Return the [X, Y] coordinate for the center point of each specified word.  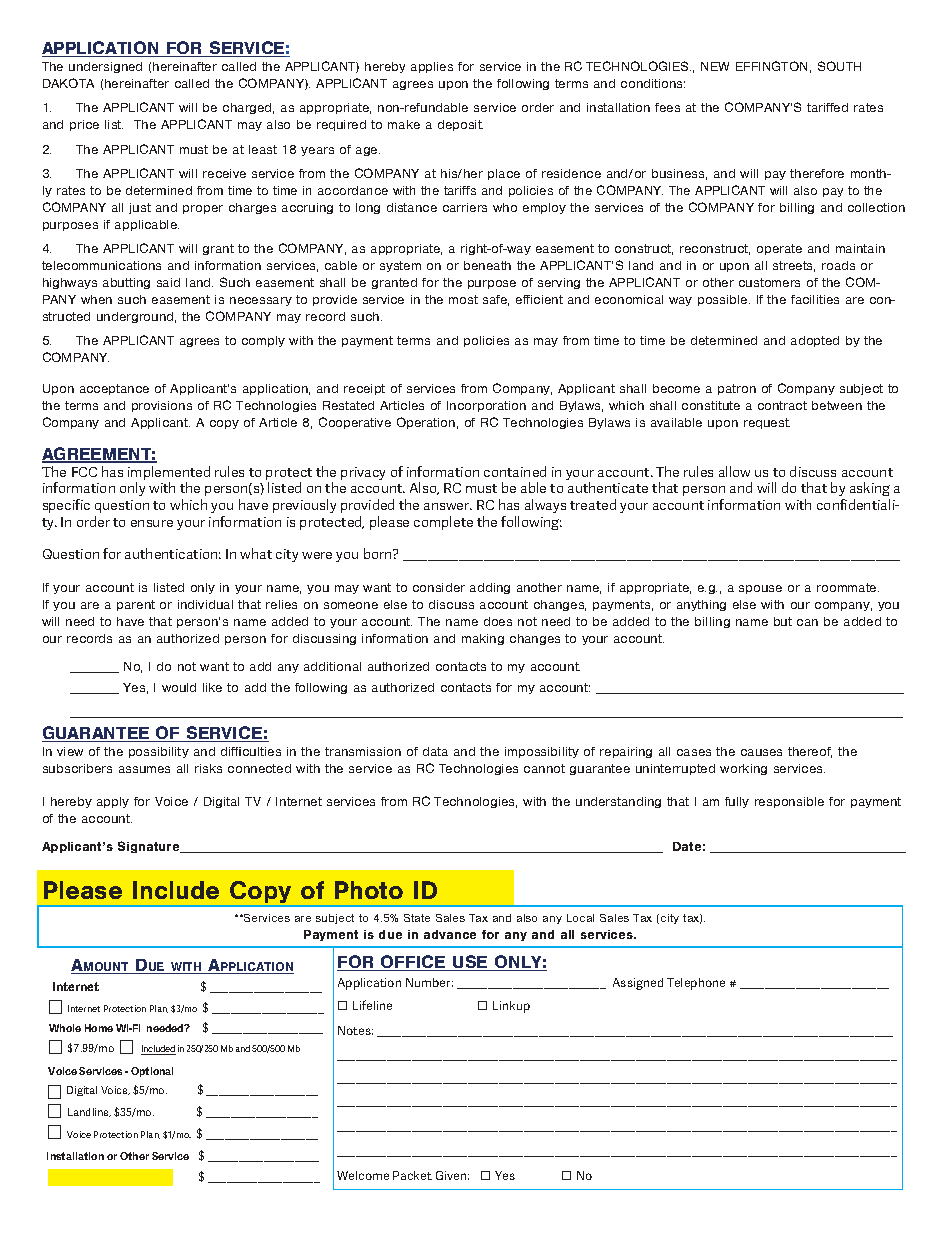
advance [450, 934]
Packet [412, 1175]
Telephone [696, 984]
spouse [760, 589]
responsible [789, 802]
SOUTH [839, 66]
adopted [815, 341]
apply [113, 802]
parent [136, 605]
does [498, 621]
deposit [460, 125]
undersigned [105, 67]
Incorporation [486, 406]
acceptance [114, 389]
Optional [152, 1072]
